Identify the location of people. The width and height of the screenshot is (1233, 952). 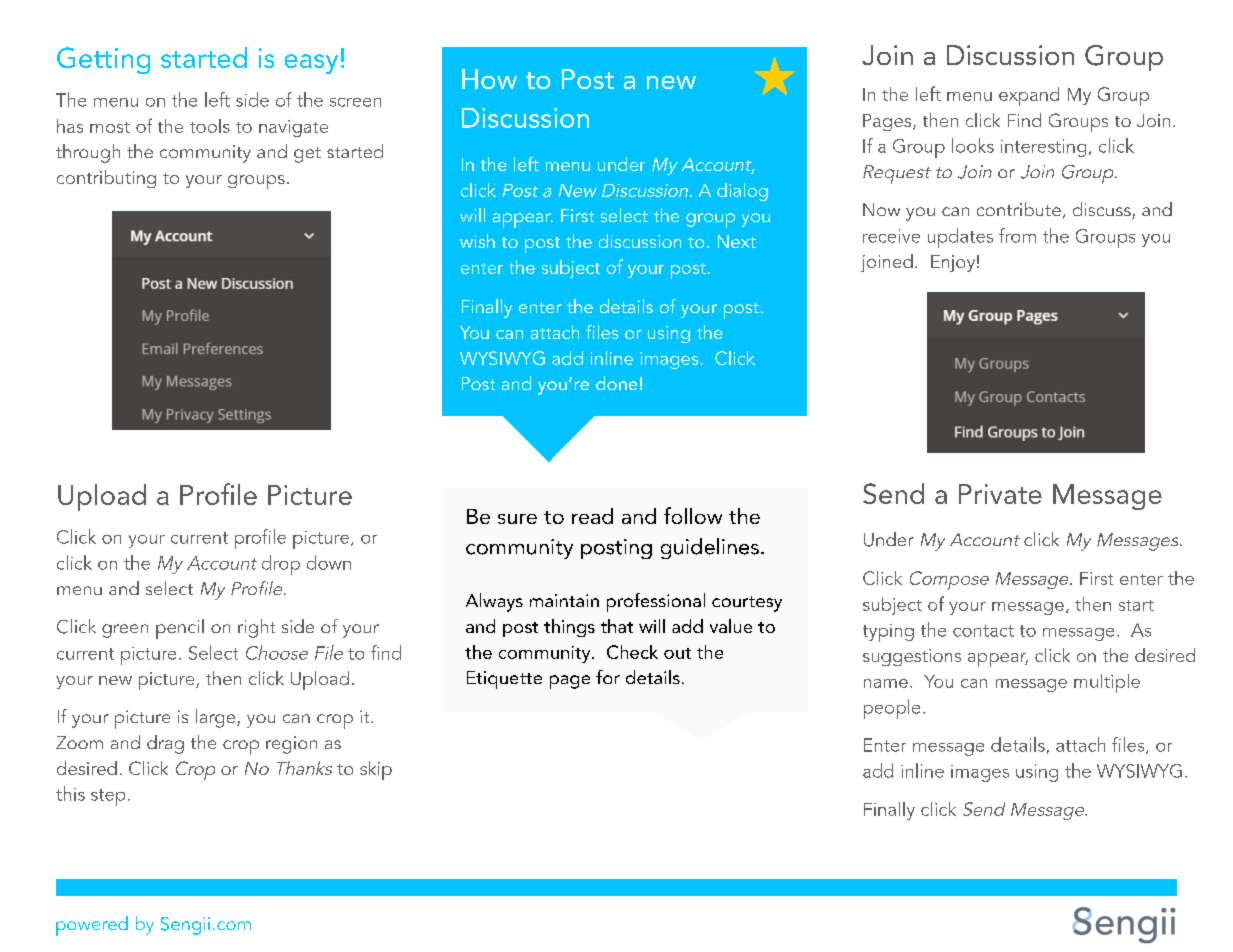
(892, 709).
